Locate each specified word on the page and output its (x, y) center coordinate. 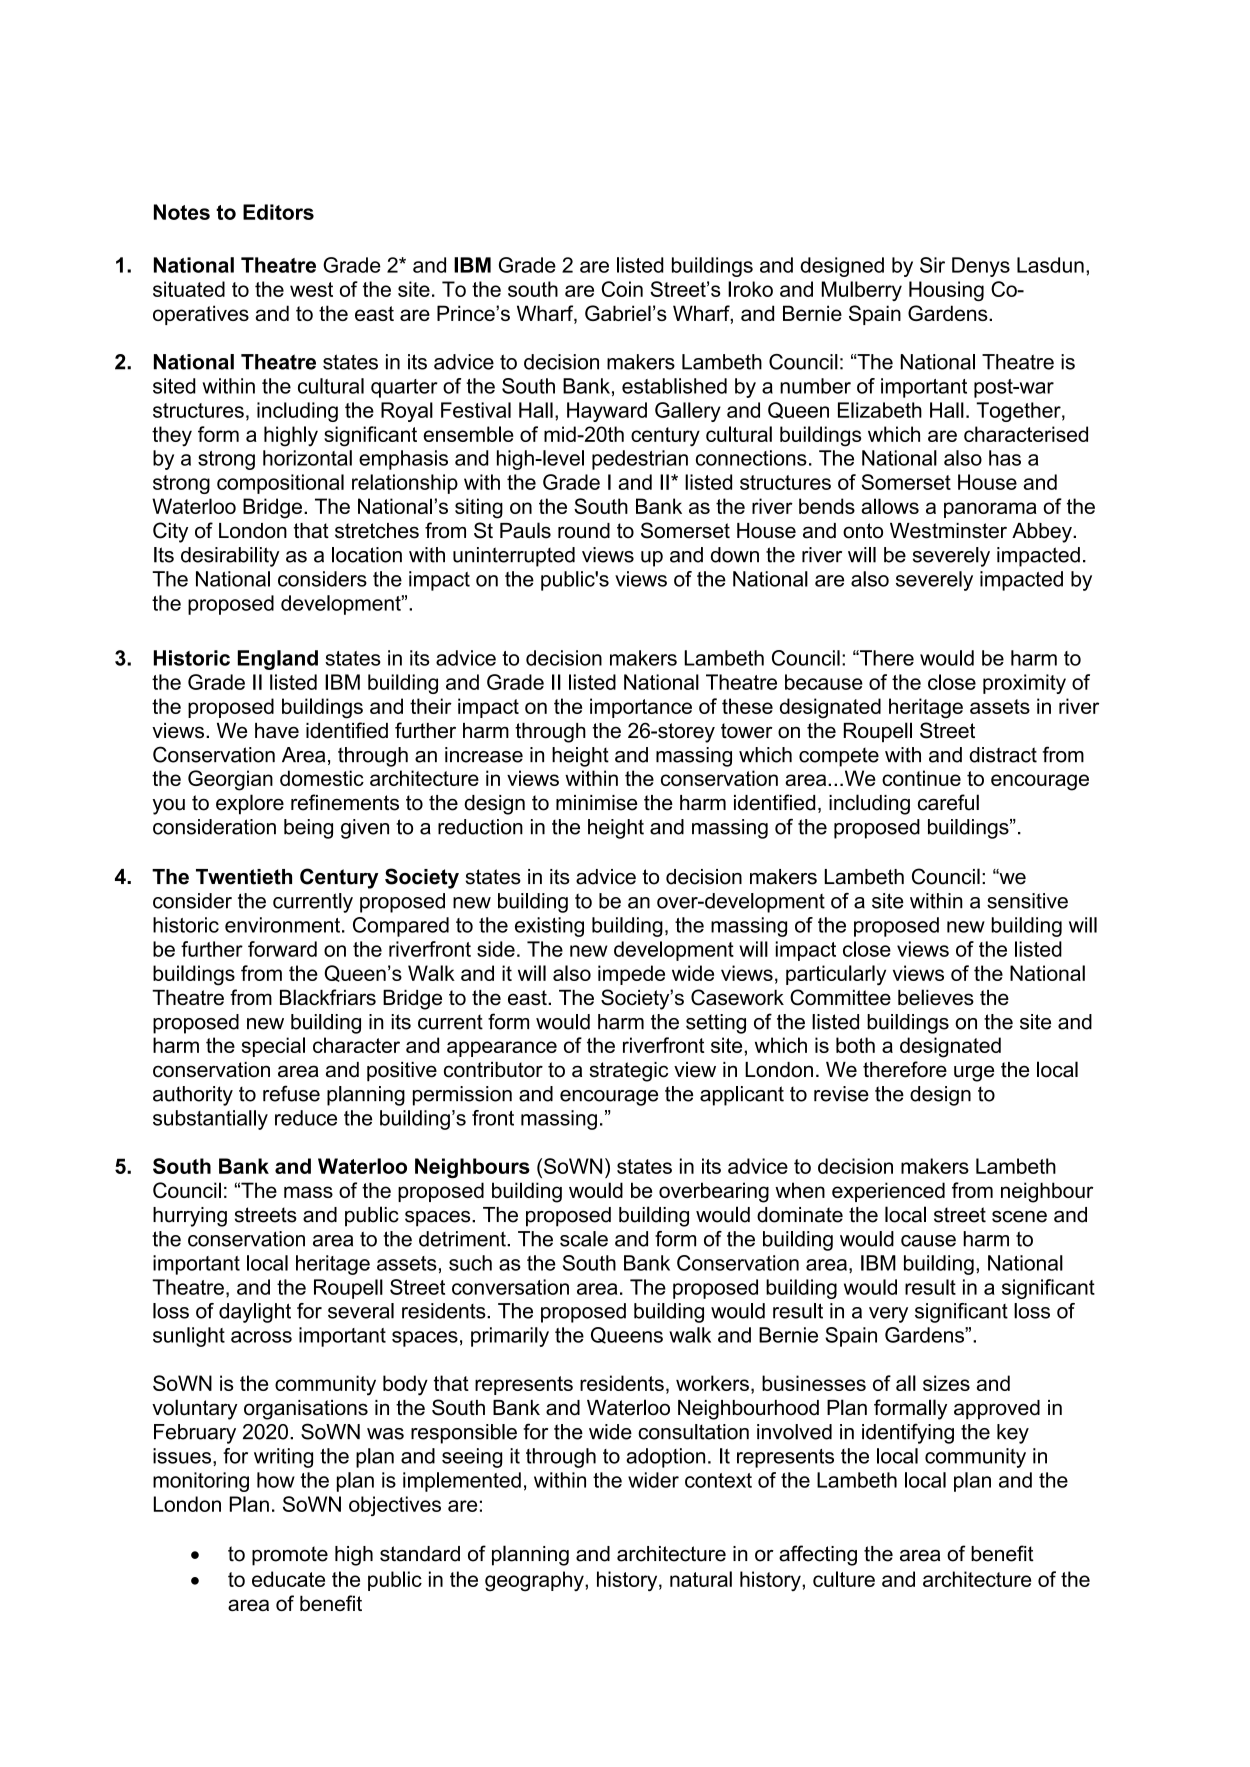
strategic (629, 1072)
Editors (278, 212)
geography (535, 1581)
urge (974, 1073)
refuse (291, 1093)
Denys (981, 267)
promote (290, 1556)
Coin (622, 289)
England (278, 660)
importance (641, 708)
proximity (1024, 684)
